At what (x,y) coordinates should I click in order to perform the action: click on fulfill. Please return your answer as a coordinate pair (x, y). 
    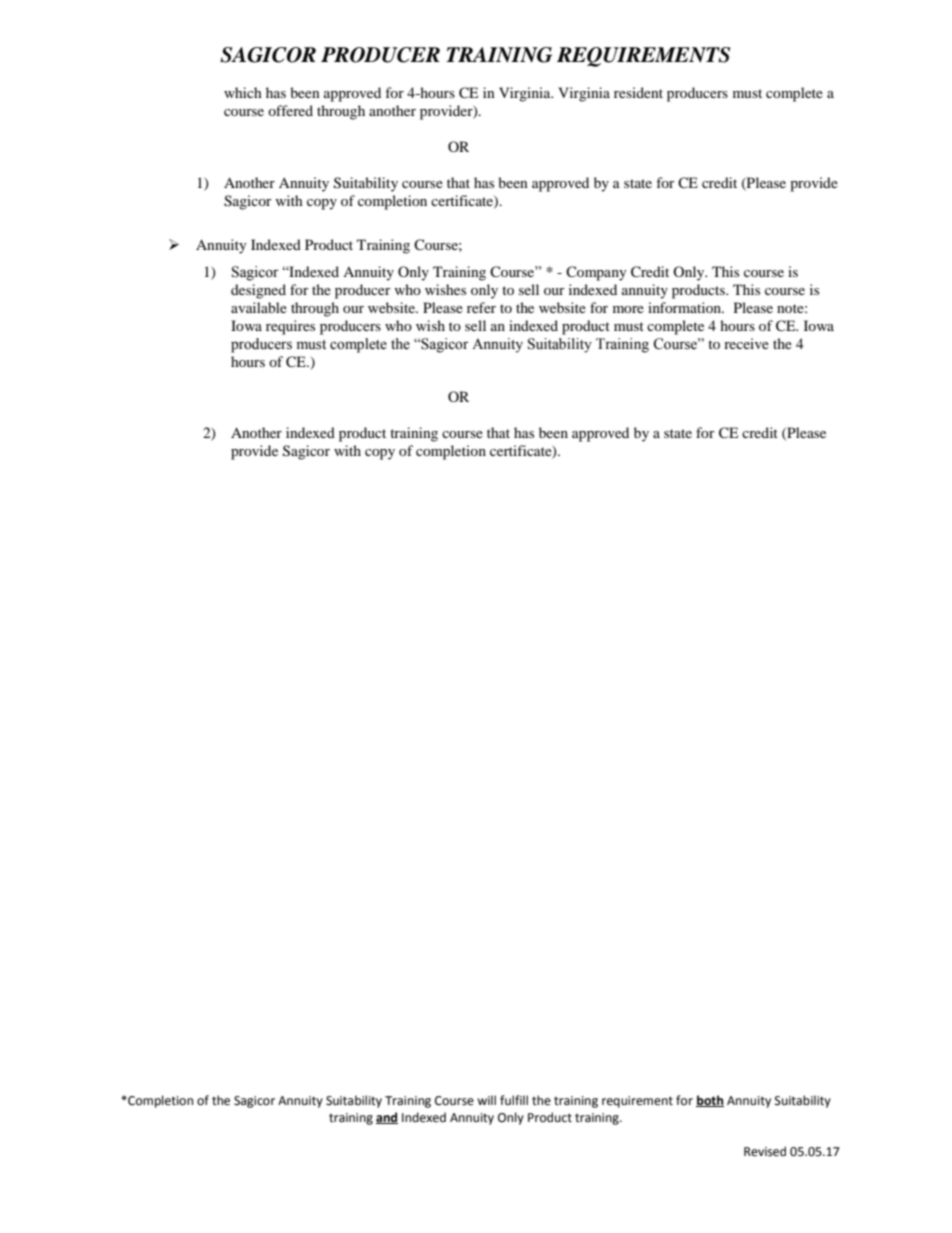
    Looking at the image, I should click on (514, 1100).
